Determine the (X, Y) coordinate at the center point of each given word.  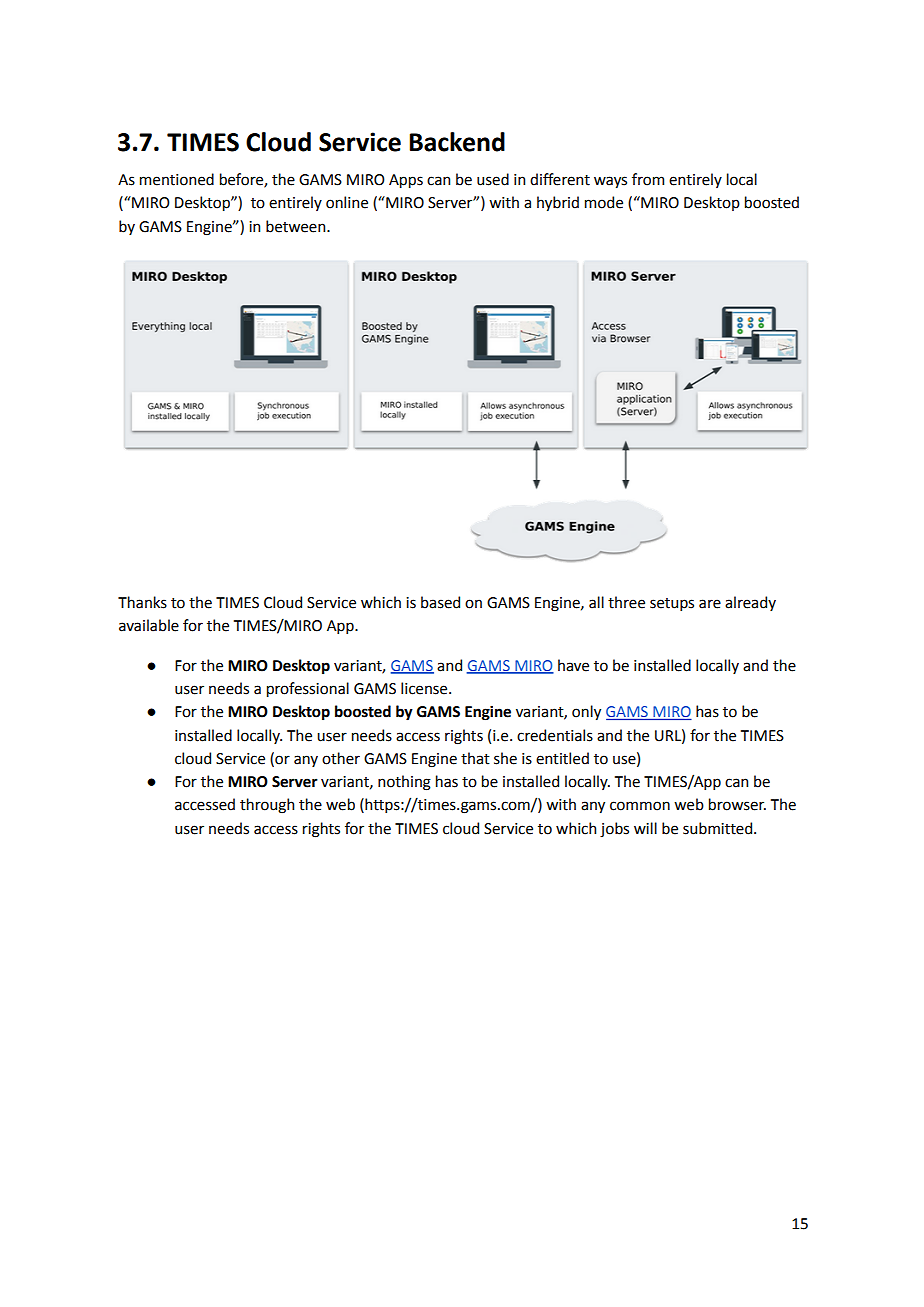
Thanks (142, 602)
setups (672, 604)
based (440, 602)
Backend (457, 142)
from (648, 179)
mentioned (177, 179)
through (267, 806)
